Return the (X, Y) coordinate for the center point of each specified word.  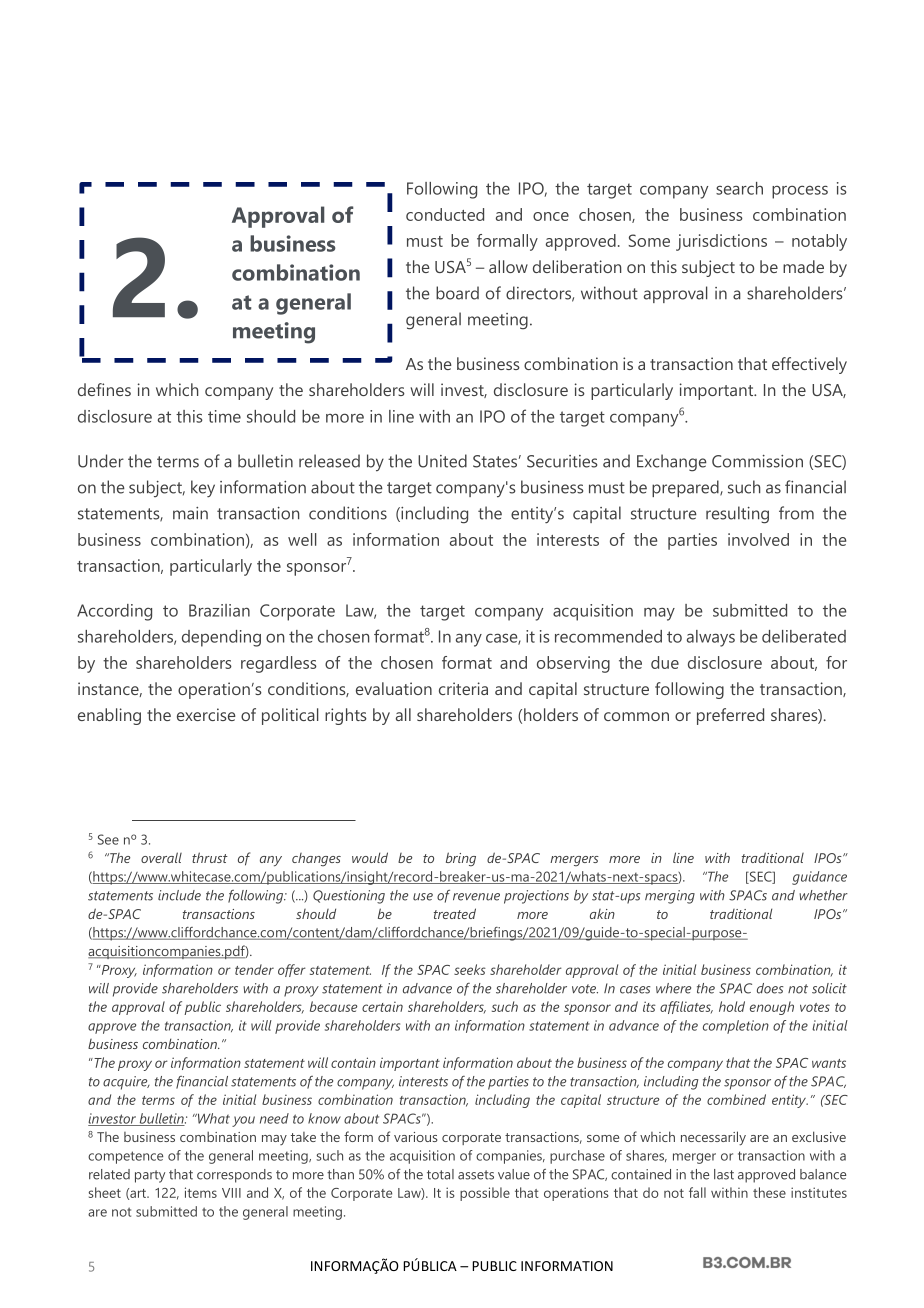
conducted (445, 214)
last (724, 1174)
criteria (463, 688)
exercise (206, 714)
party (150, 1176)
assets (476, 1175)
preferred (730, 716)
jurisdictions (721, 242)
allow (508, 266)
